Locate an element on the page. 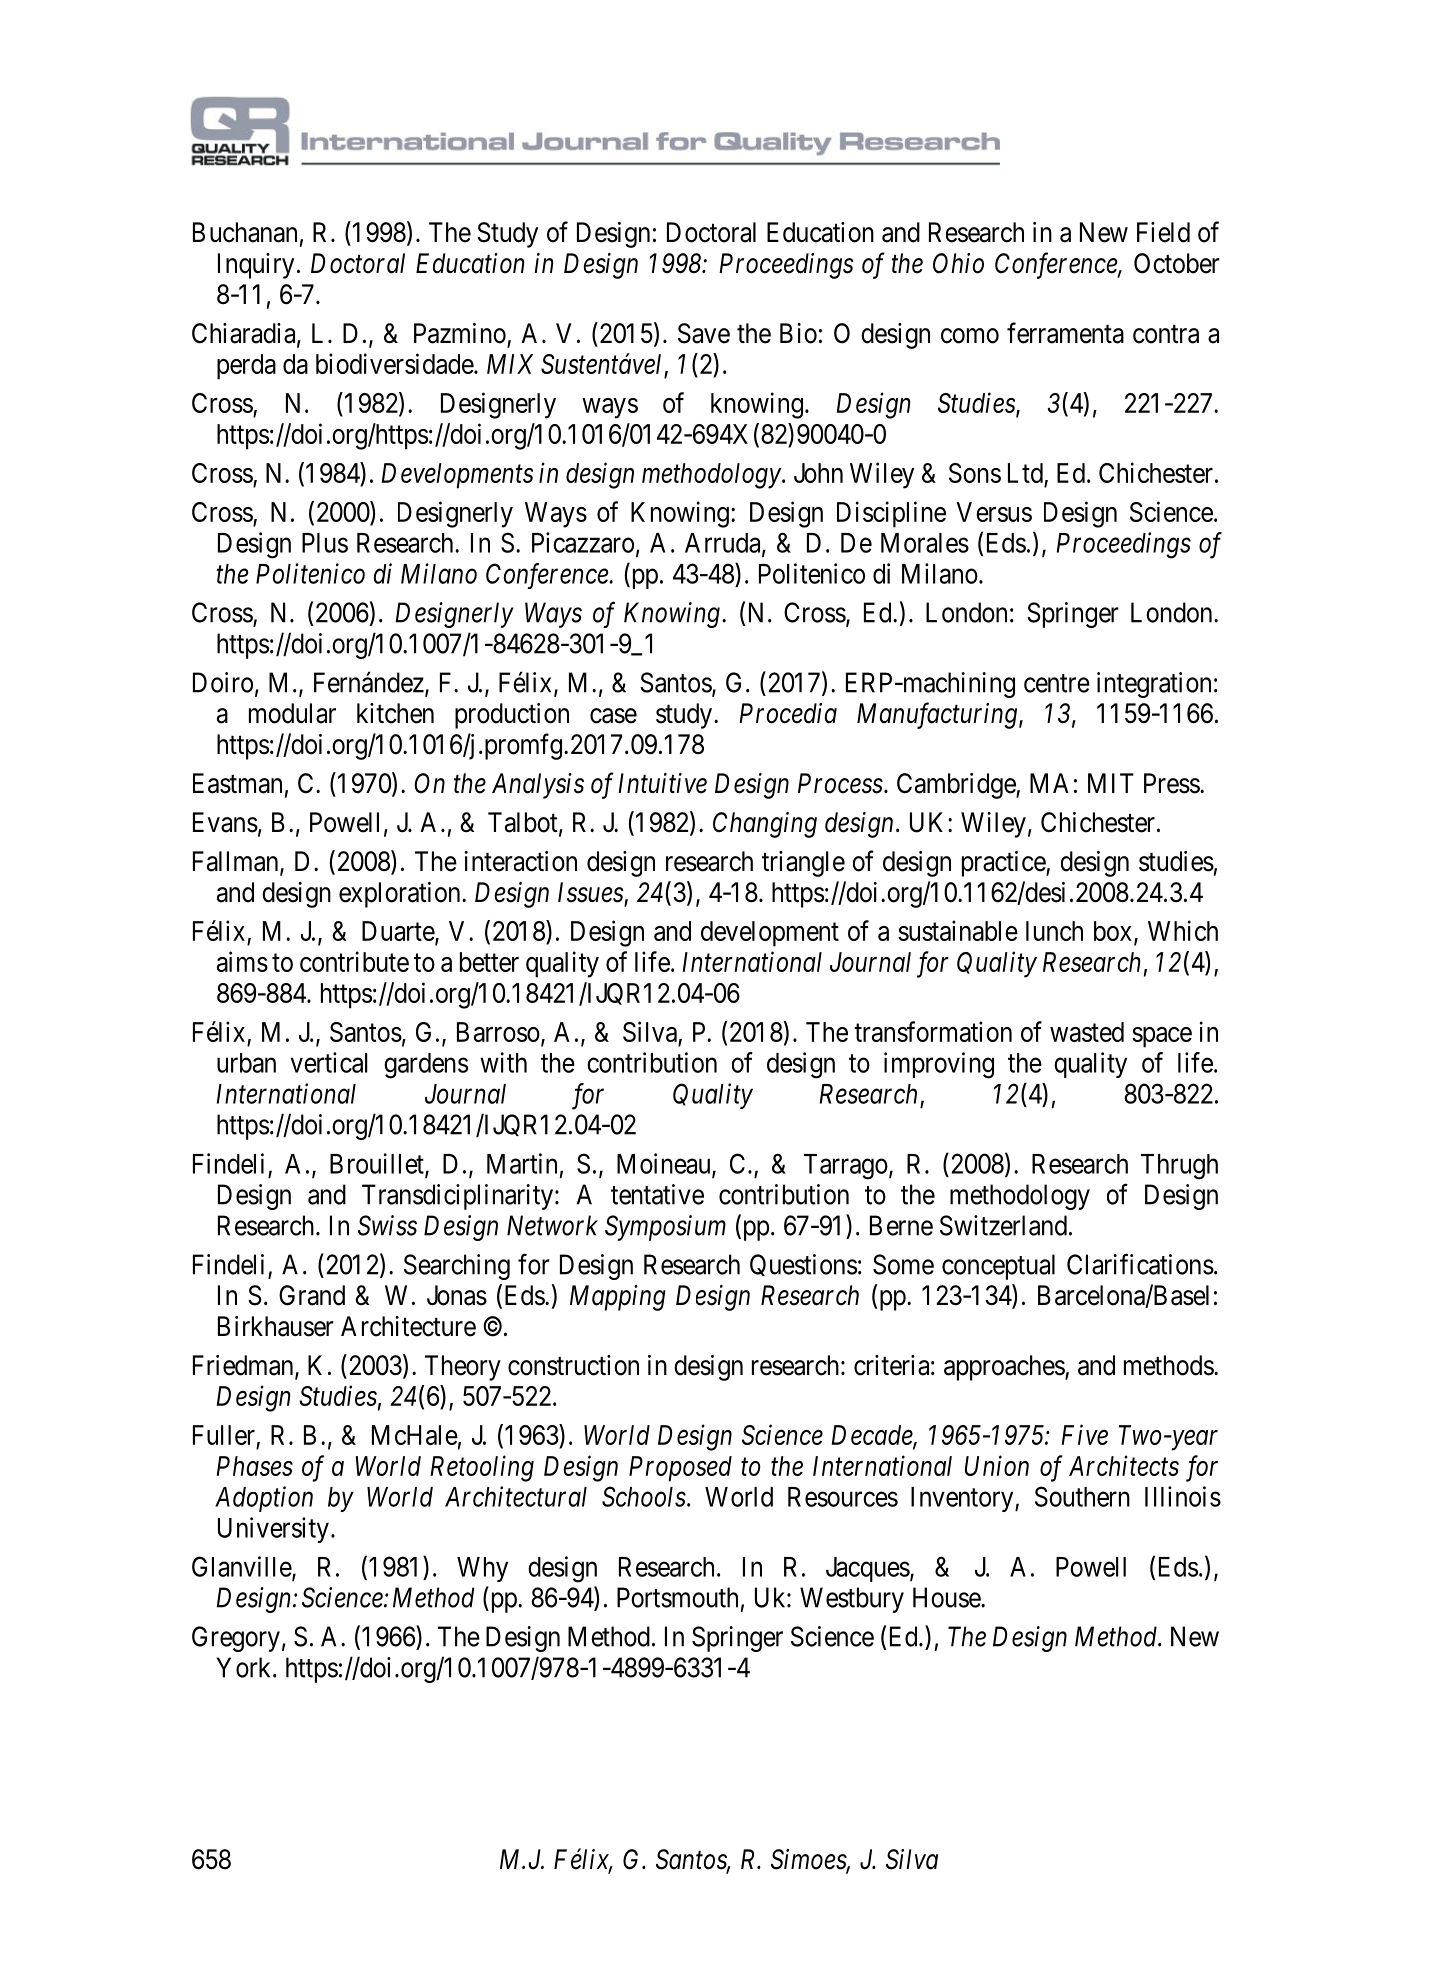  Inquiry is located at coordinates (256, 266).
